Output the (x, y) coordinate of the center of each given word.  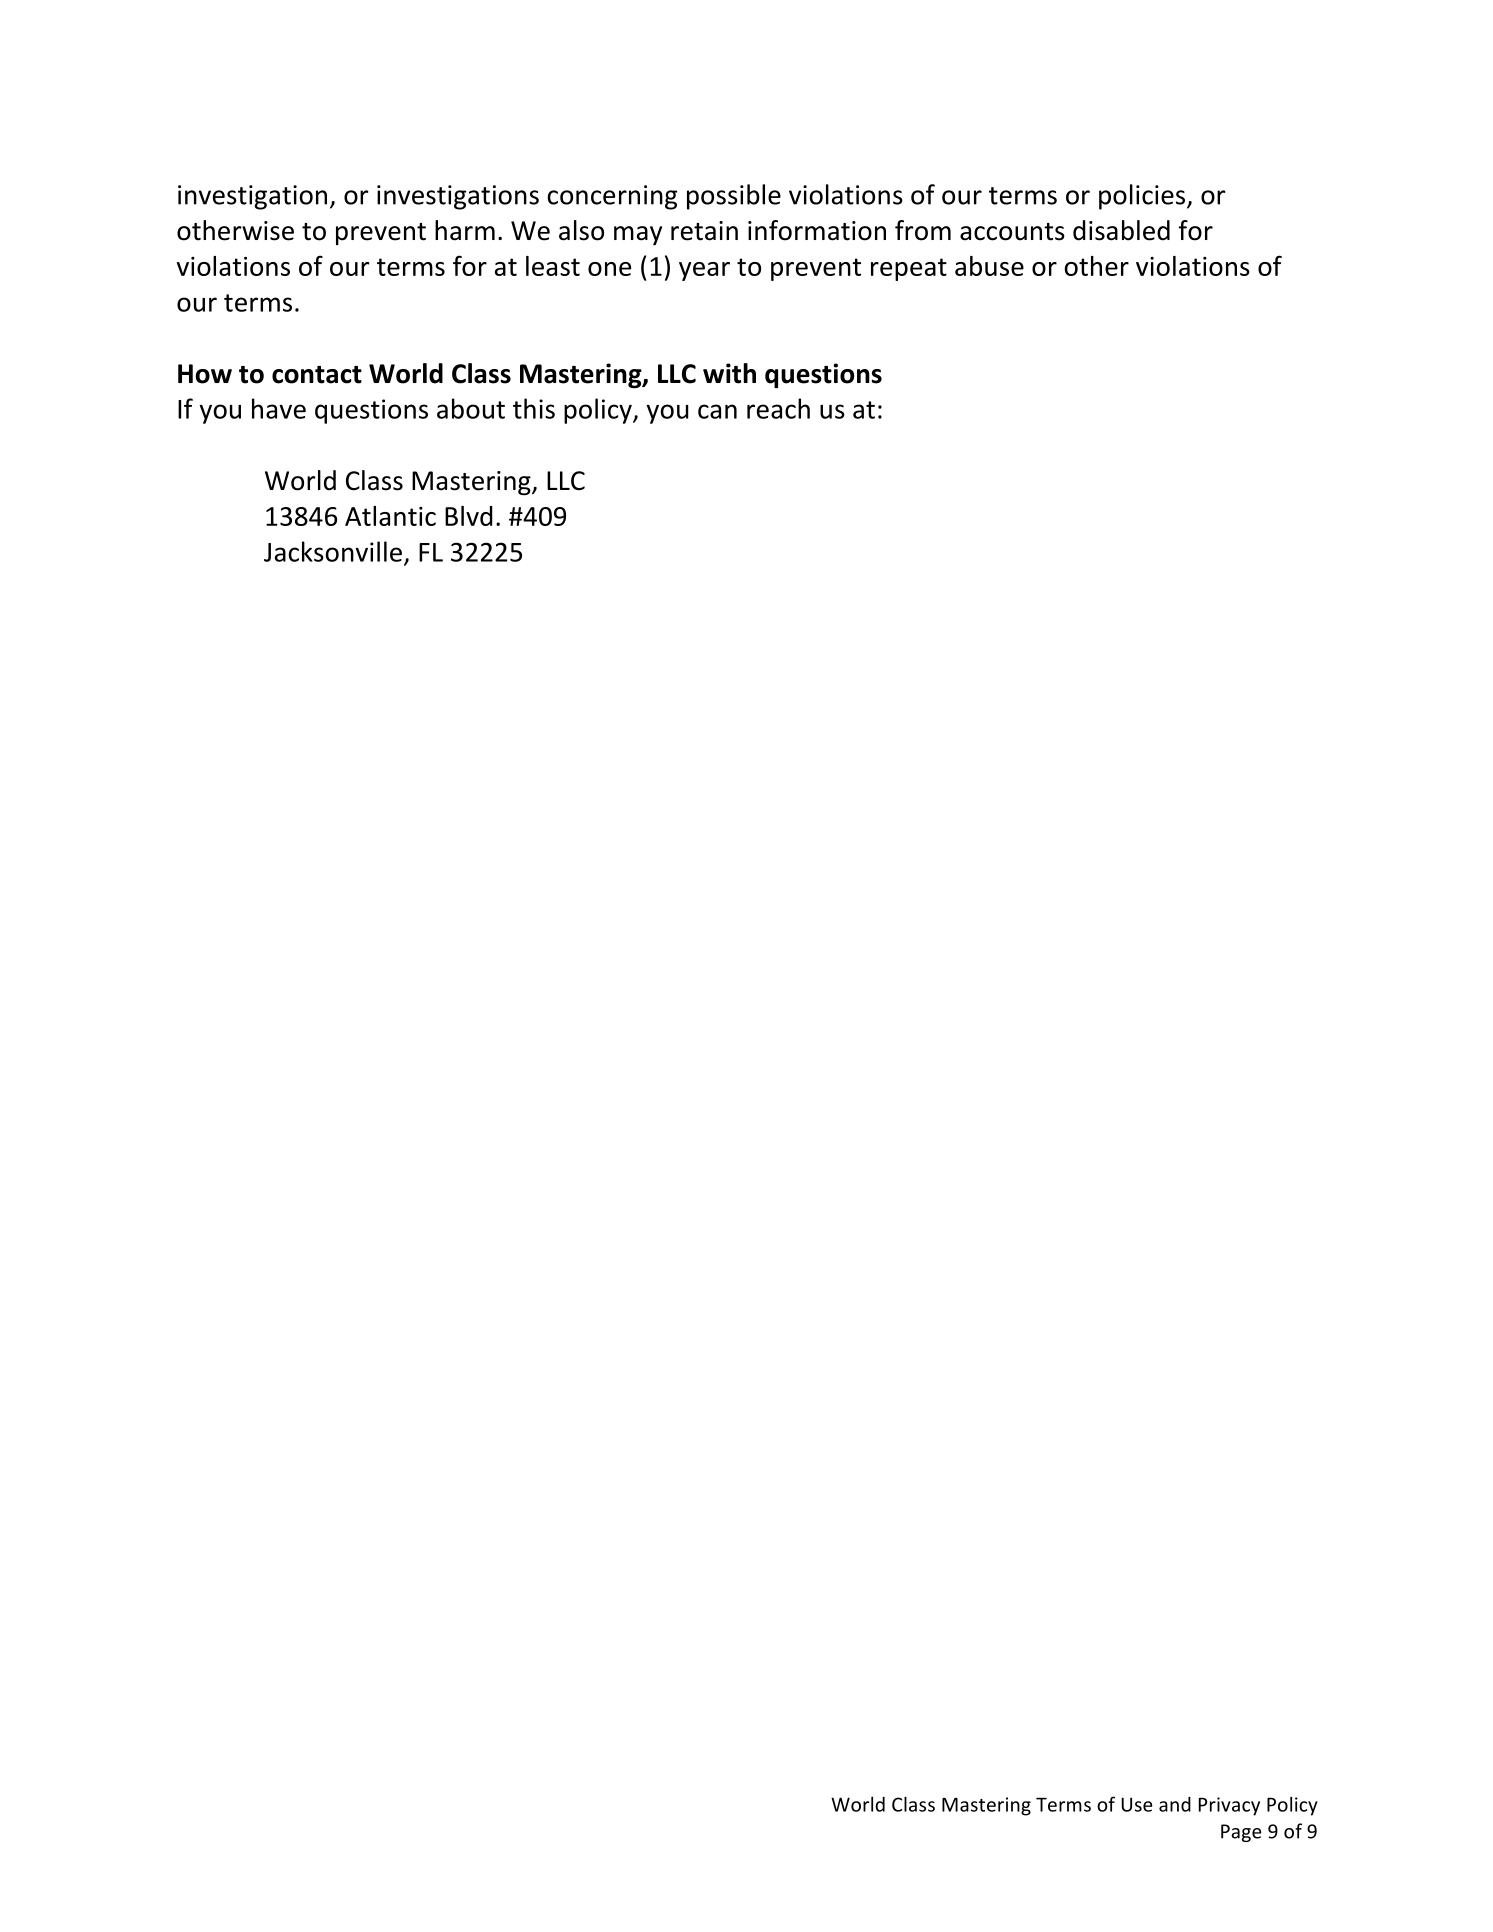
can (717, 411)
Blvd (469, 516)
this (534, 408)
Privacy (1229, 1806)
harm (465, 230)
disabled (1121, 230)
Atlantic (390, 516)
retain (704, 231)
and (1175, 1804)
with (729, 373)
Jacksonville (333, 551)
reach (778, 408)
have (279, 408)
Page (1241, 1833)
